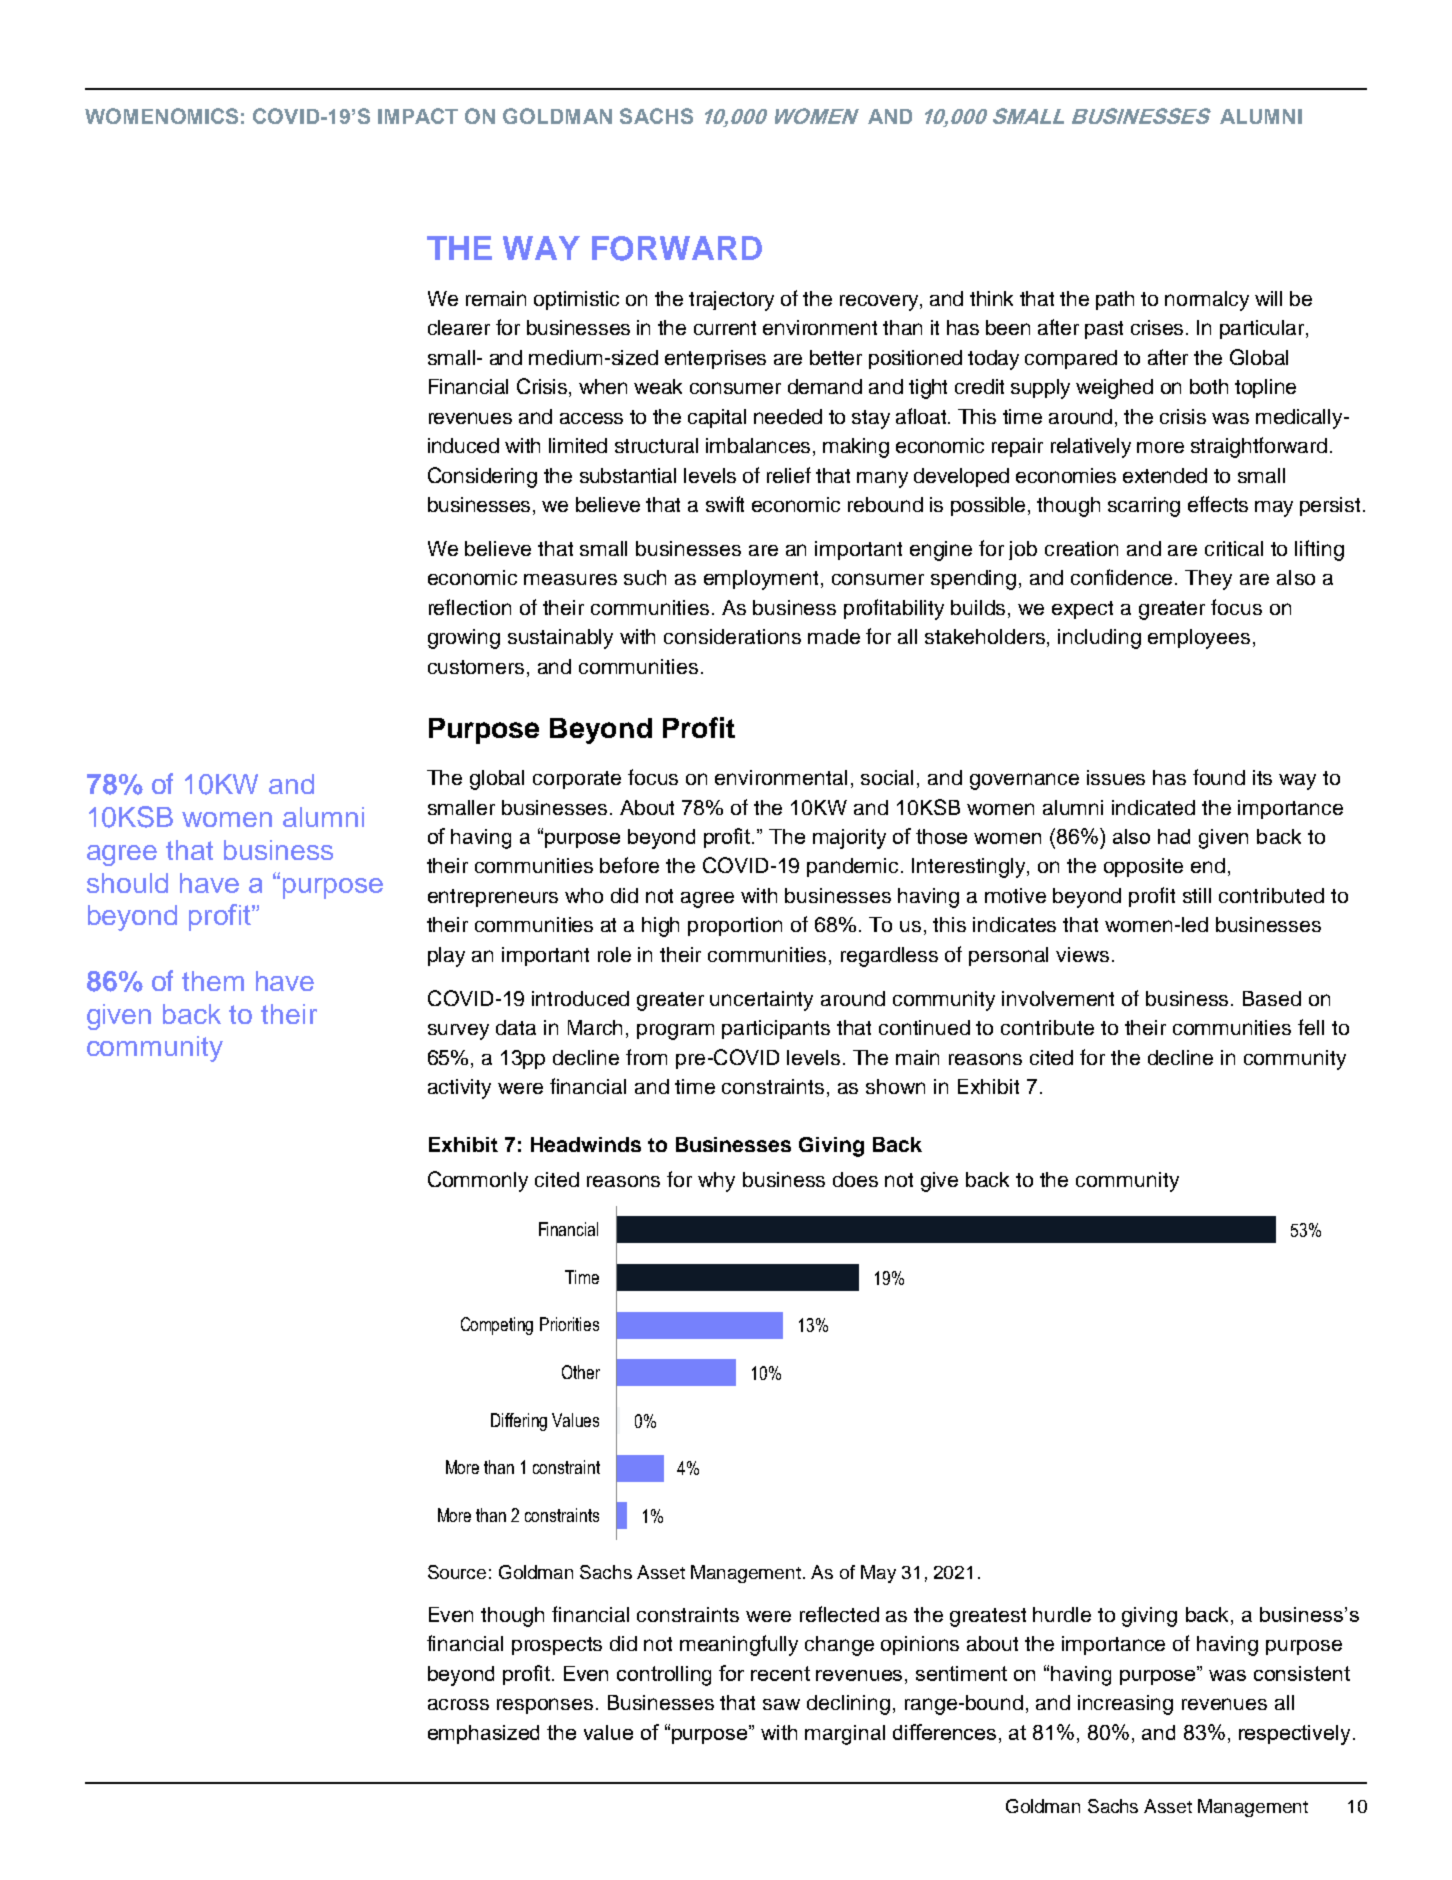 The width and height of the document is (1452, 1880). I want to click on still, so click(1197, 895).
